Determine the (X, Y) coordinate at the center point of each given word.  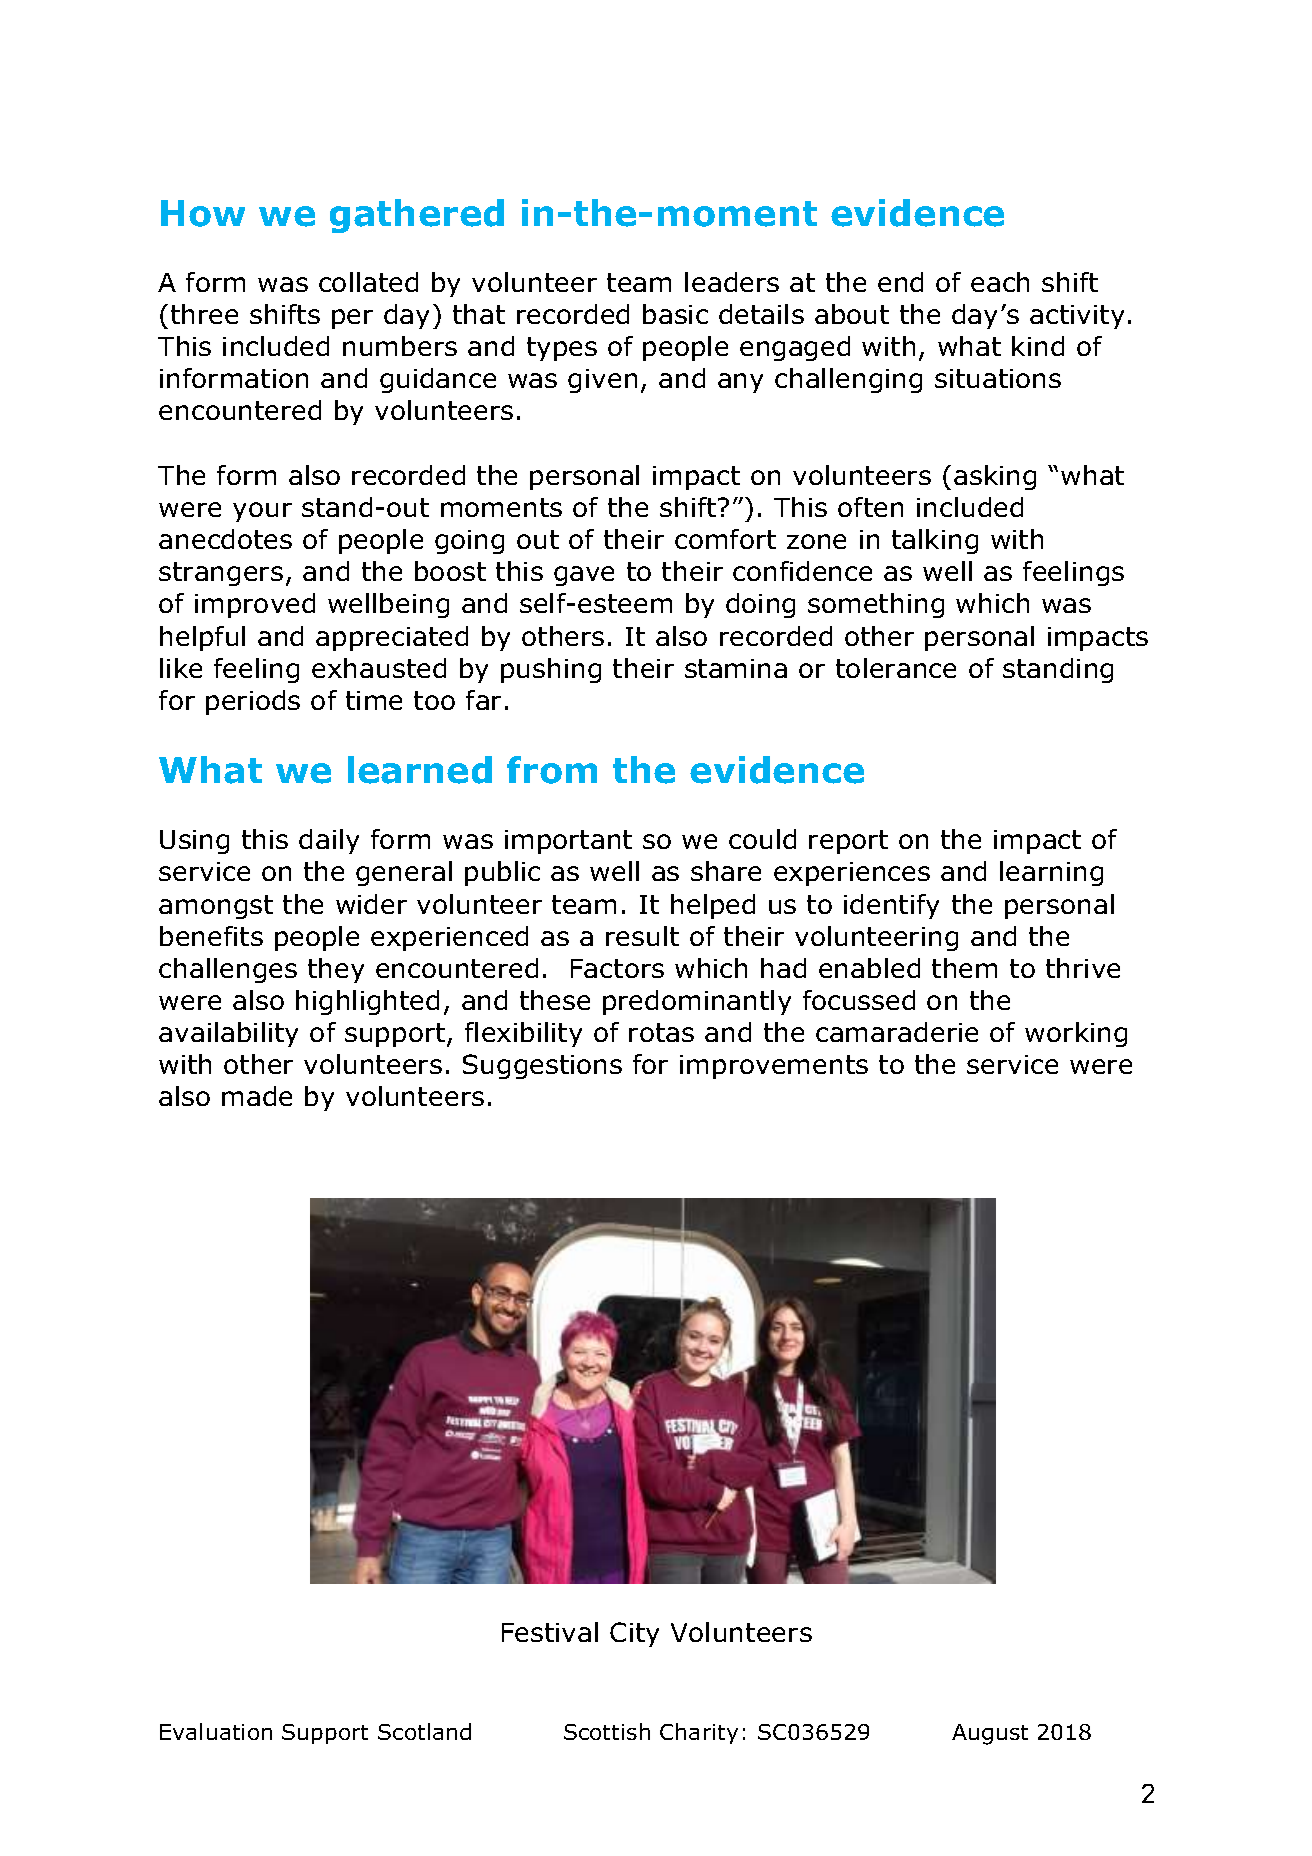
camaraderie (897, 1032)
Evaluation (216, 1731)
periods (253, 702)
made (257, 1096)
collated (368, 282)
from (552, 770)
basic (675, 314)
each (1000, 282)
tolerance (896, 668)
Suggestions (542, 1066)
